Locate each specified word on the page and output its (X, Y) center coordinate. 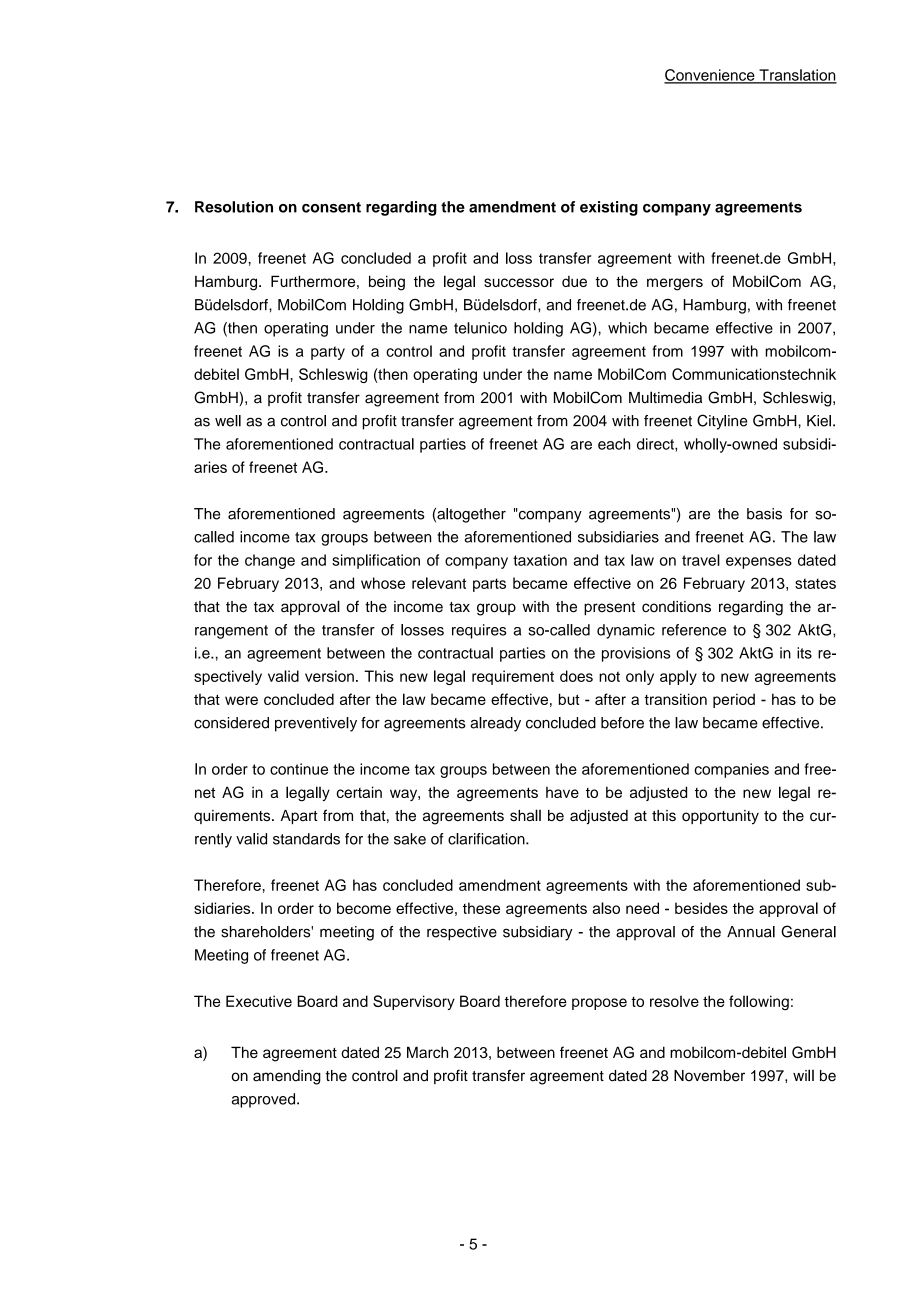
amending (287, 1077)
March (427, 1052)
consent (331, 207)
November (709, 1076)
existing (609, 208)
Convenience (710, 76)
